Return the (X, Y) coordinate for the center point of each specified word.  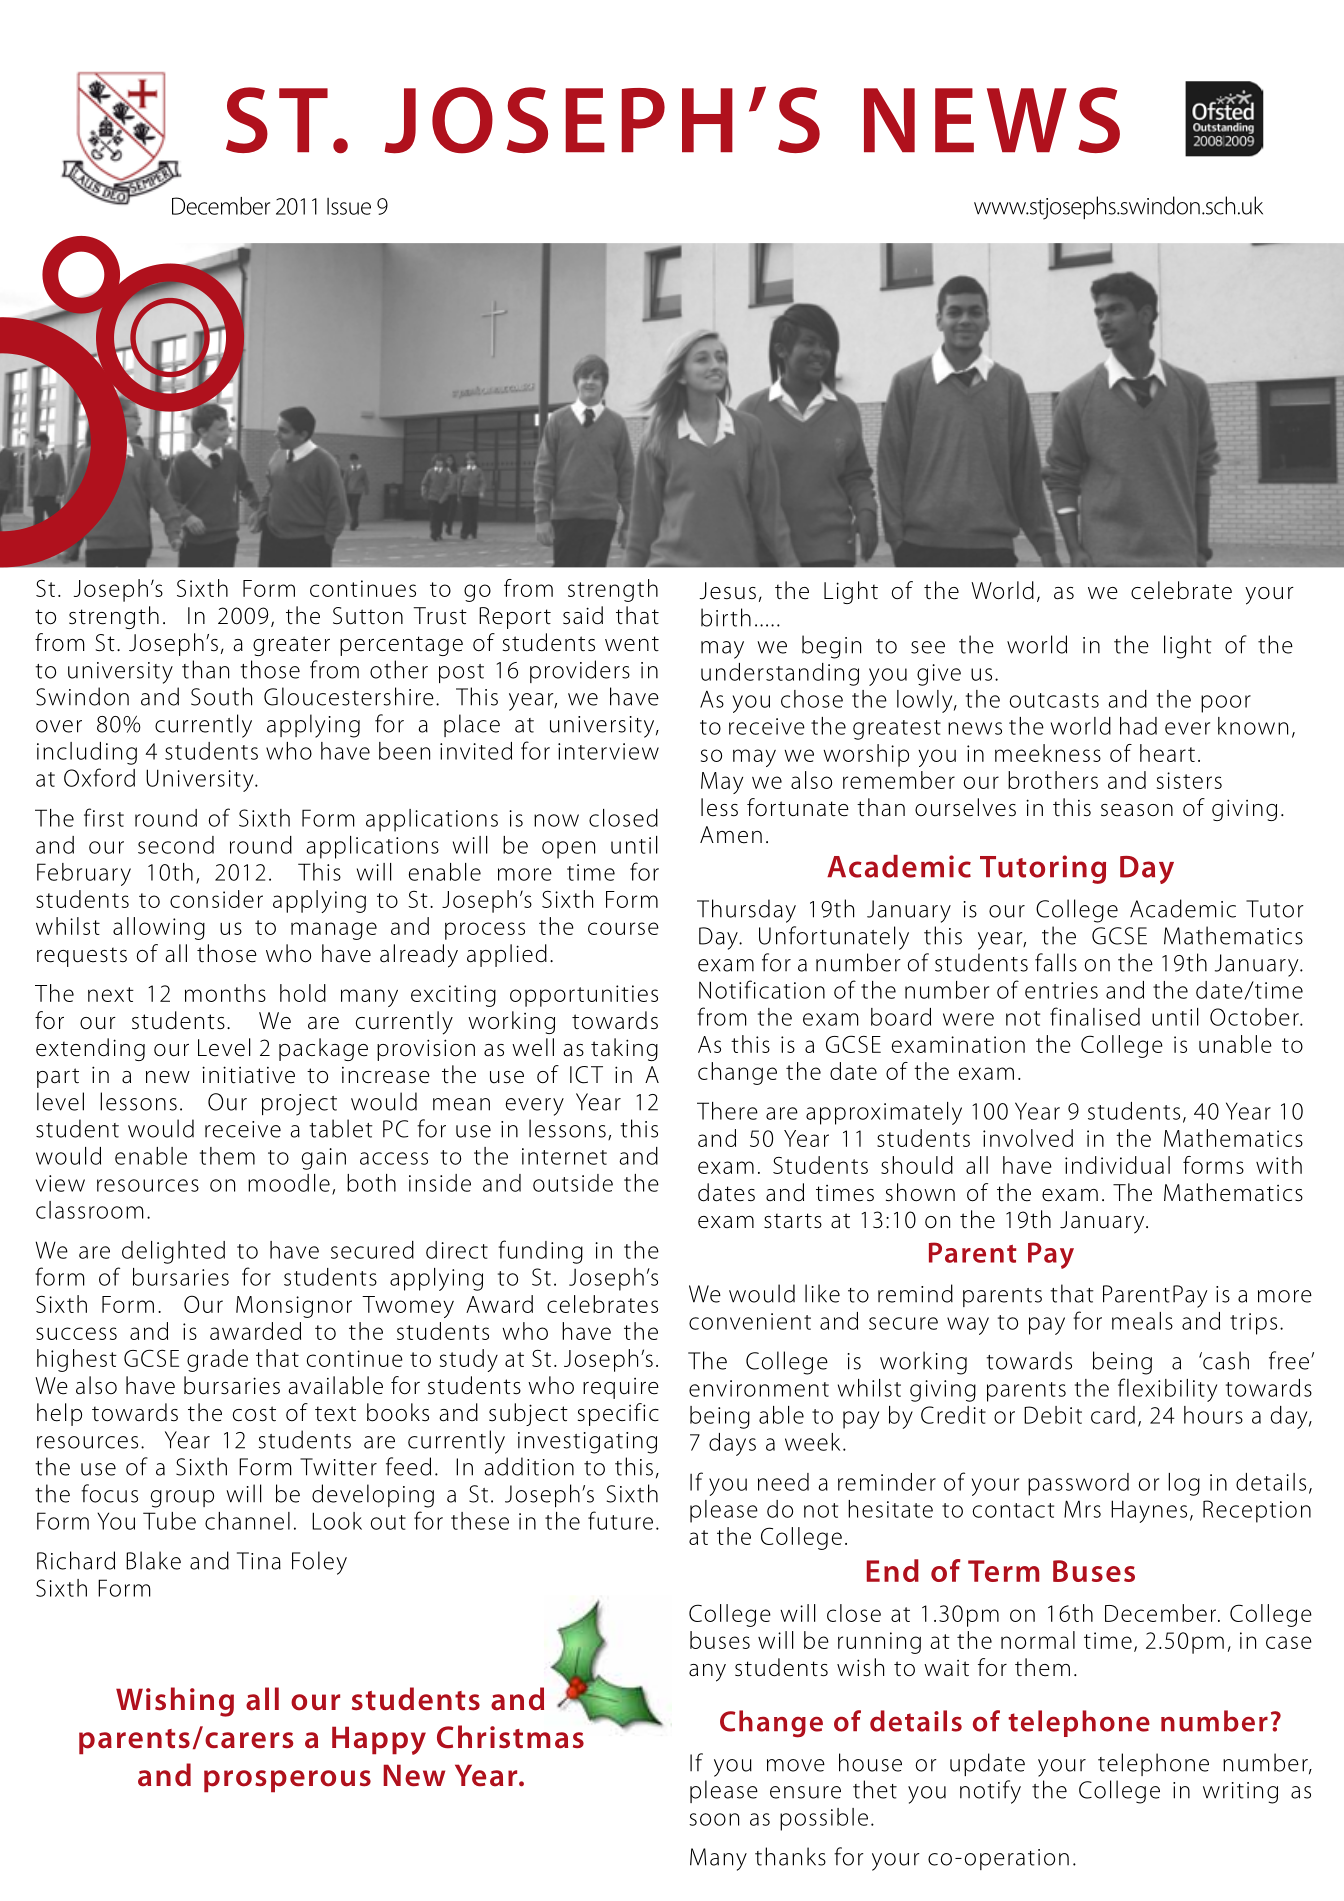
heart (1167, 753)
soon (714, 1819)
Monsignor (294, 1307)
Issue (349, 206)
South (221, 696)
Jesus (727, 591)
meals (1142, 1321)
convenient (750, 1321)
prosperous (287, 1781)
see (928, 647)
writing (1240, 1793)
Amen (731, 835)
